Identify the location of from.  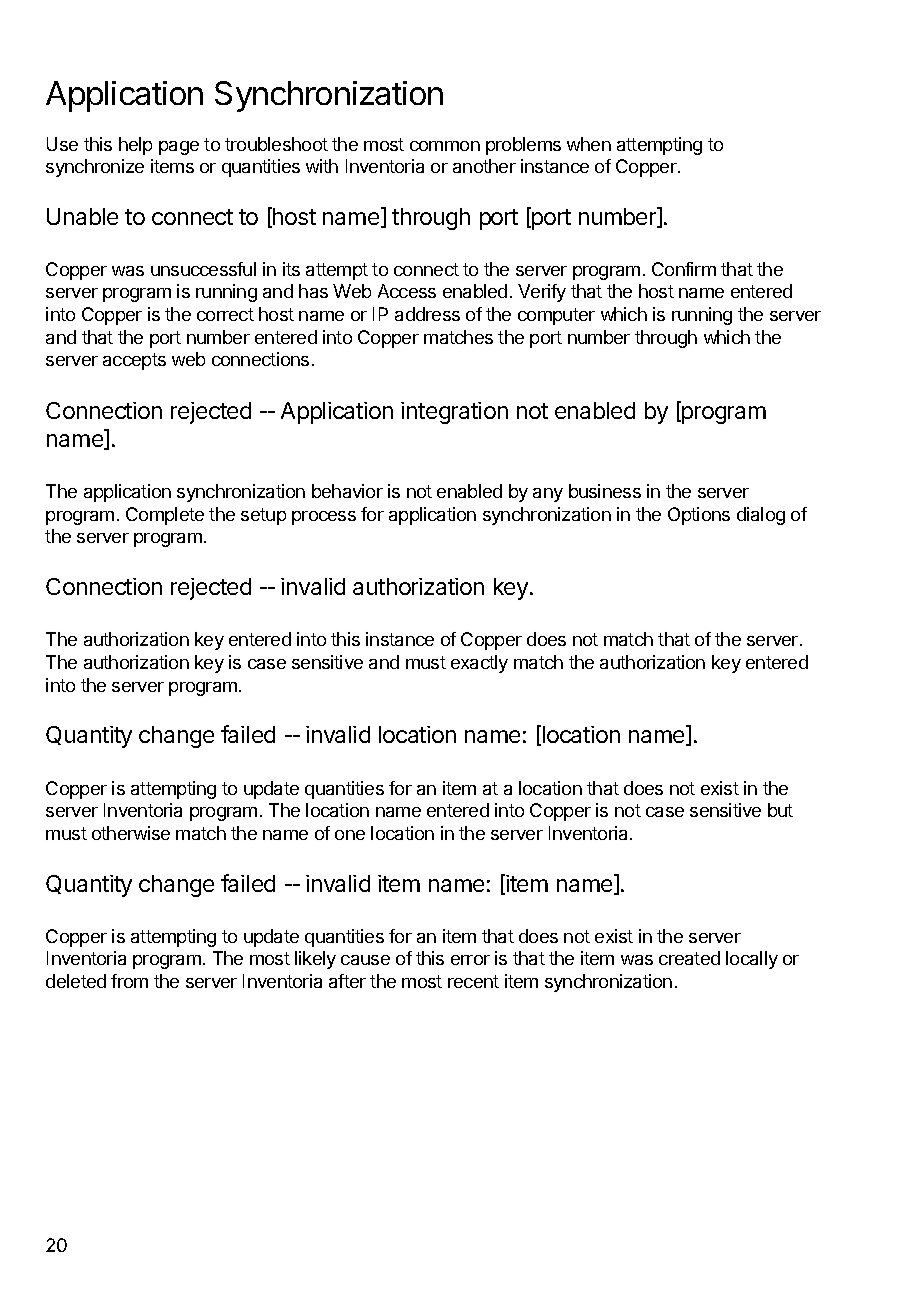
(129, 981).
